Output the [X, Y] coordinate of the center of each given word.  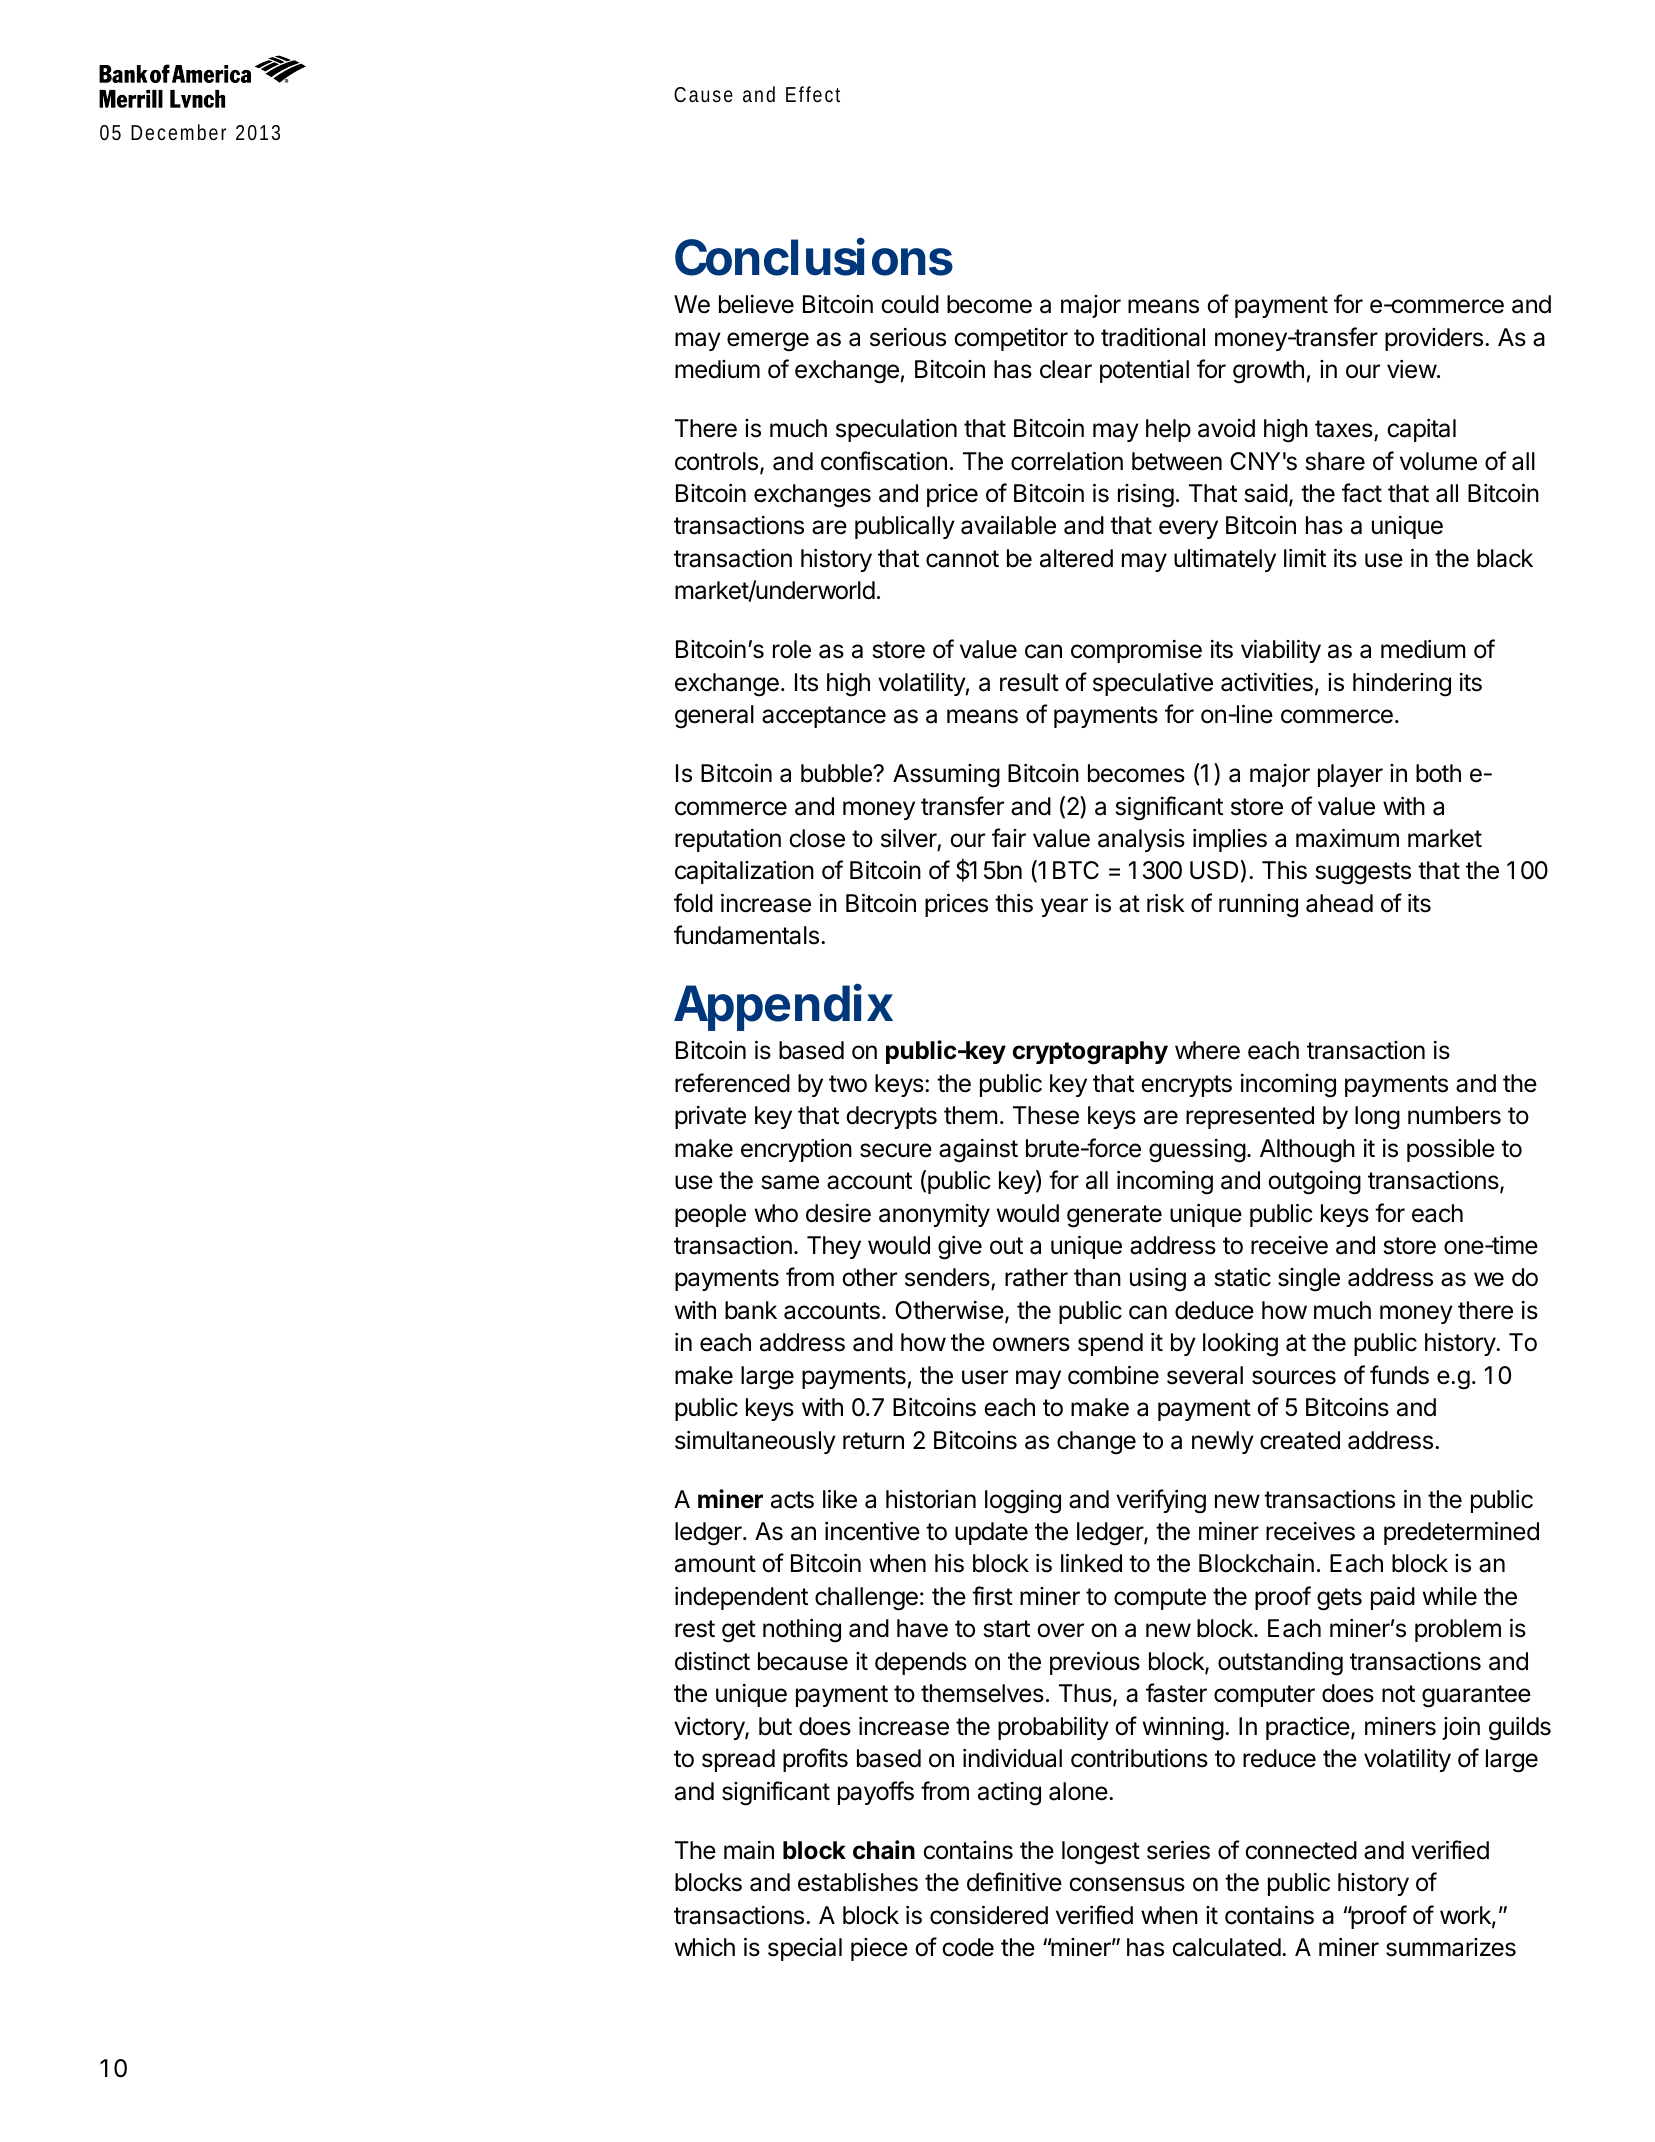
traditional [1153, 337]
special [805, 1949]
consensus [1127, 1884]
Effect [813, 94]
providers [1434, 339]
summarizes [1451, 1947]
